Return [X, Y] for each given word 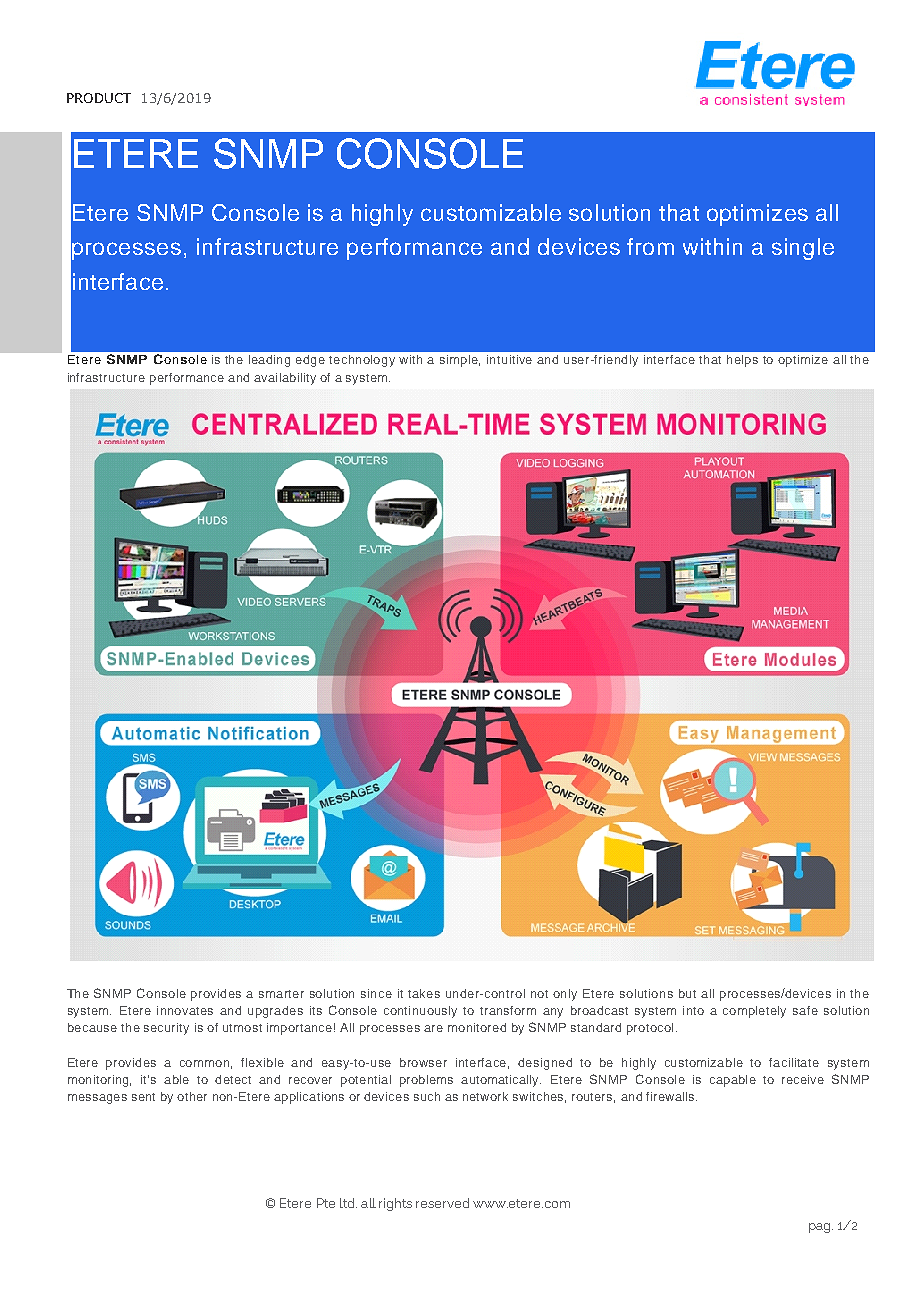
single [803, 249]
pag [821, 1228]
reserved [442, 1203]
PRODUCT [99, 98]
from [650, 246]
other [192, 1096]
